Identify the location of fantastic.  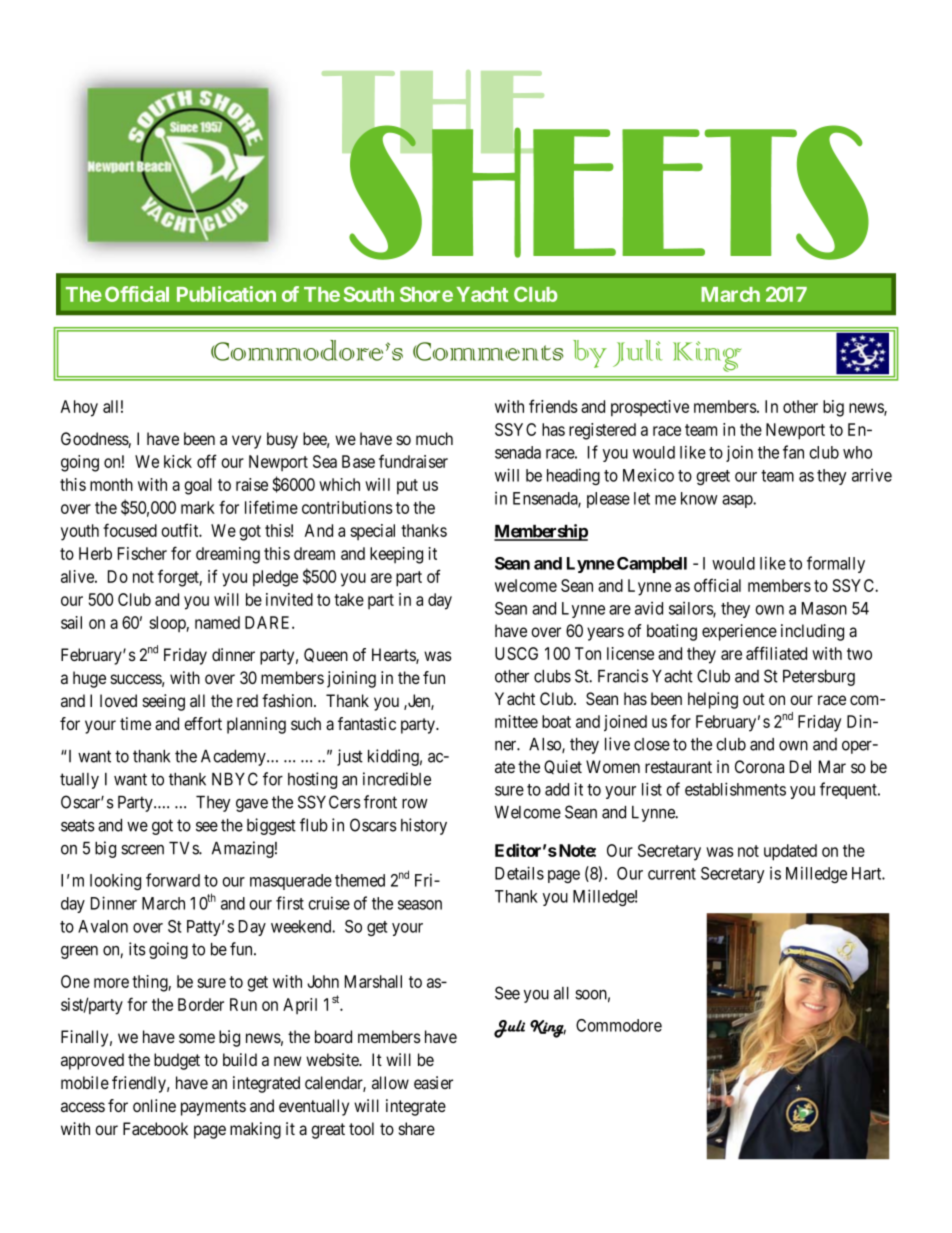
(367, 723).
